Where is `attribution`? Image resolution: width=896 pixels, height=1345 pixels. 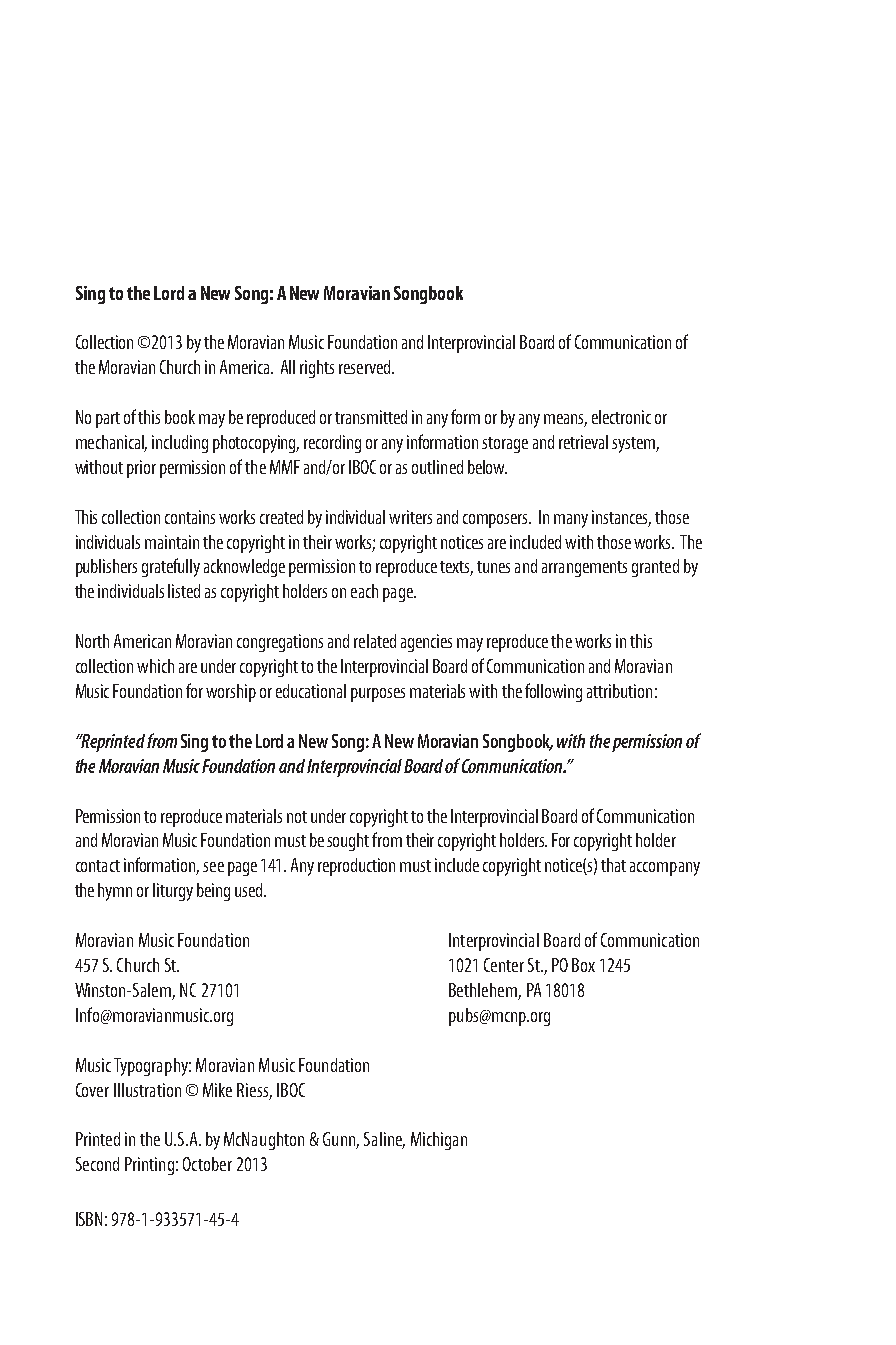
attribution is located at coordinates (619, 691).
